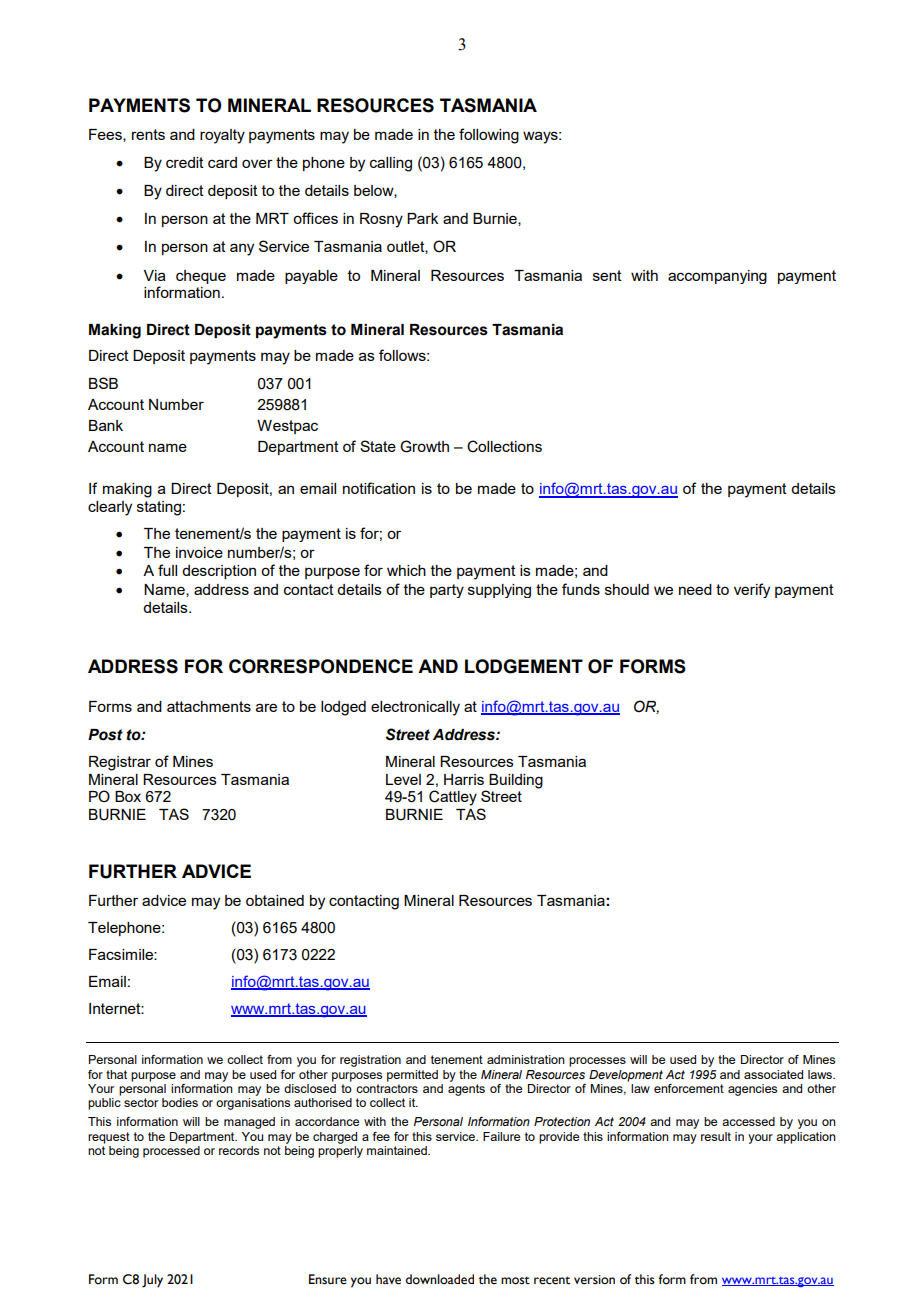 This screenshot has width=924, height=1308. Describe the element at coordinates (717, 277) in the screenshot. I see `accompanying` at that location.
